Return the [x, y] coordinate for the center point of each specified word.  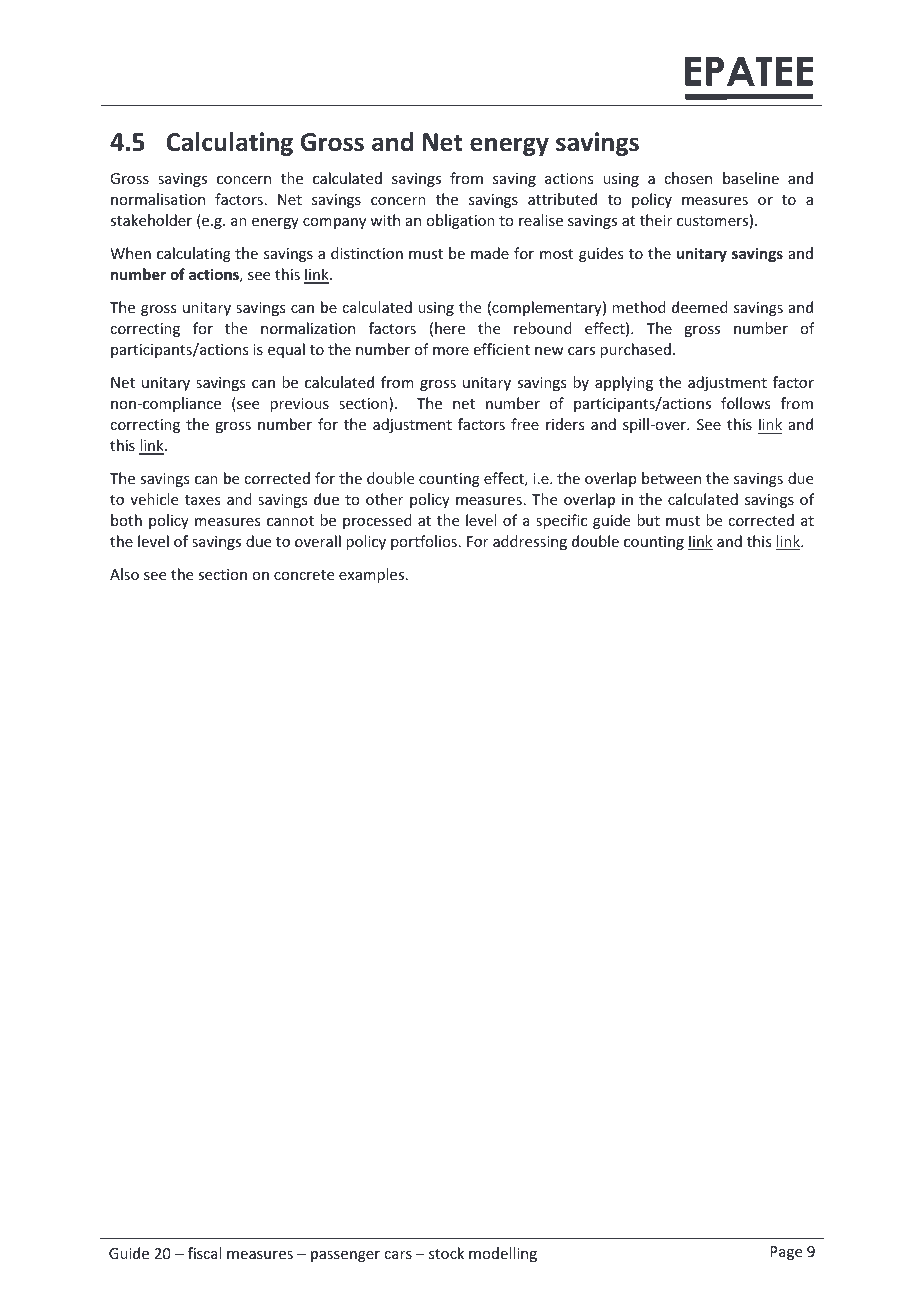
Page [786, 1253]
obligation [460, 221]
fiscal [204, 1253]
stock [446, 1253]
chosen [688, 178]
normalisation [158, 199]
